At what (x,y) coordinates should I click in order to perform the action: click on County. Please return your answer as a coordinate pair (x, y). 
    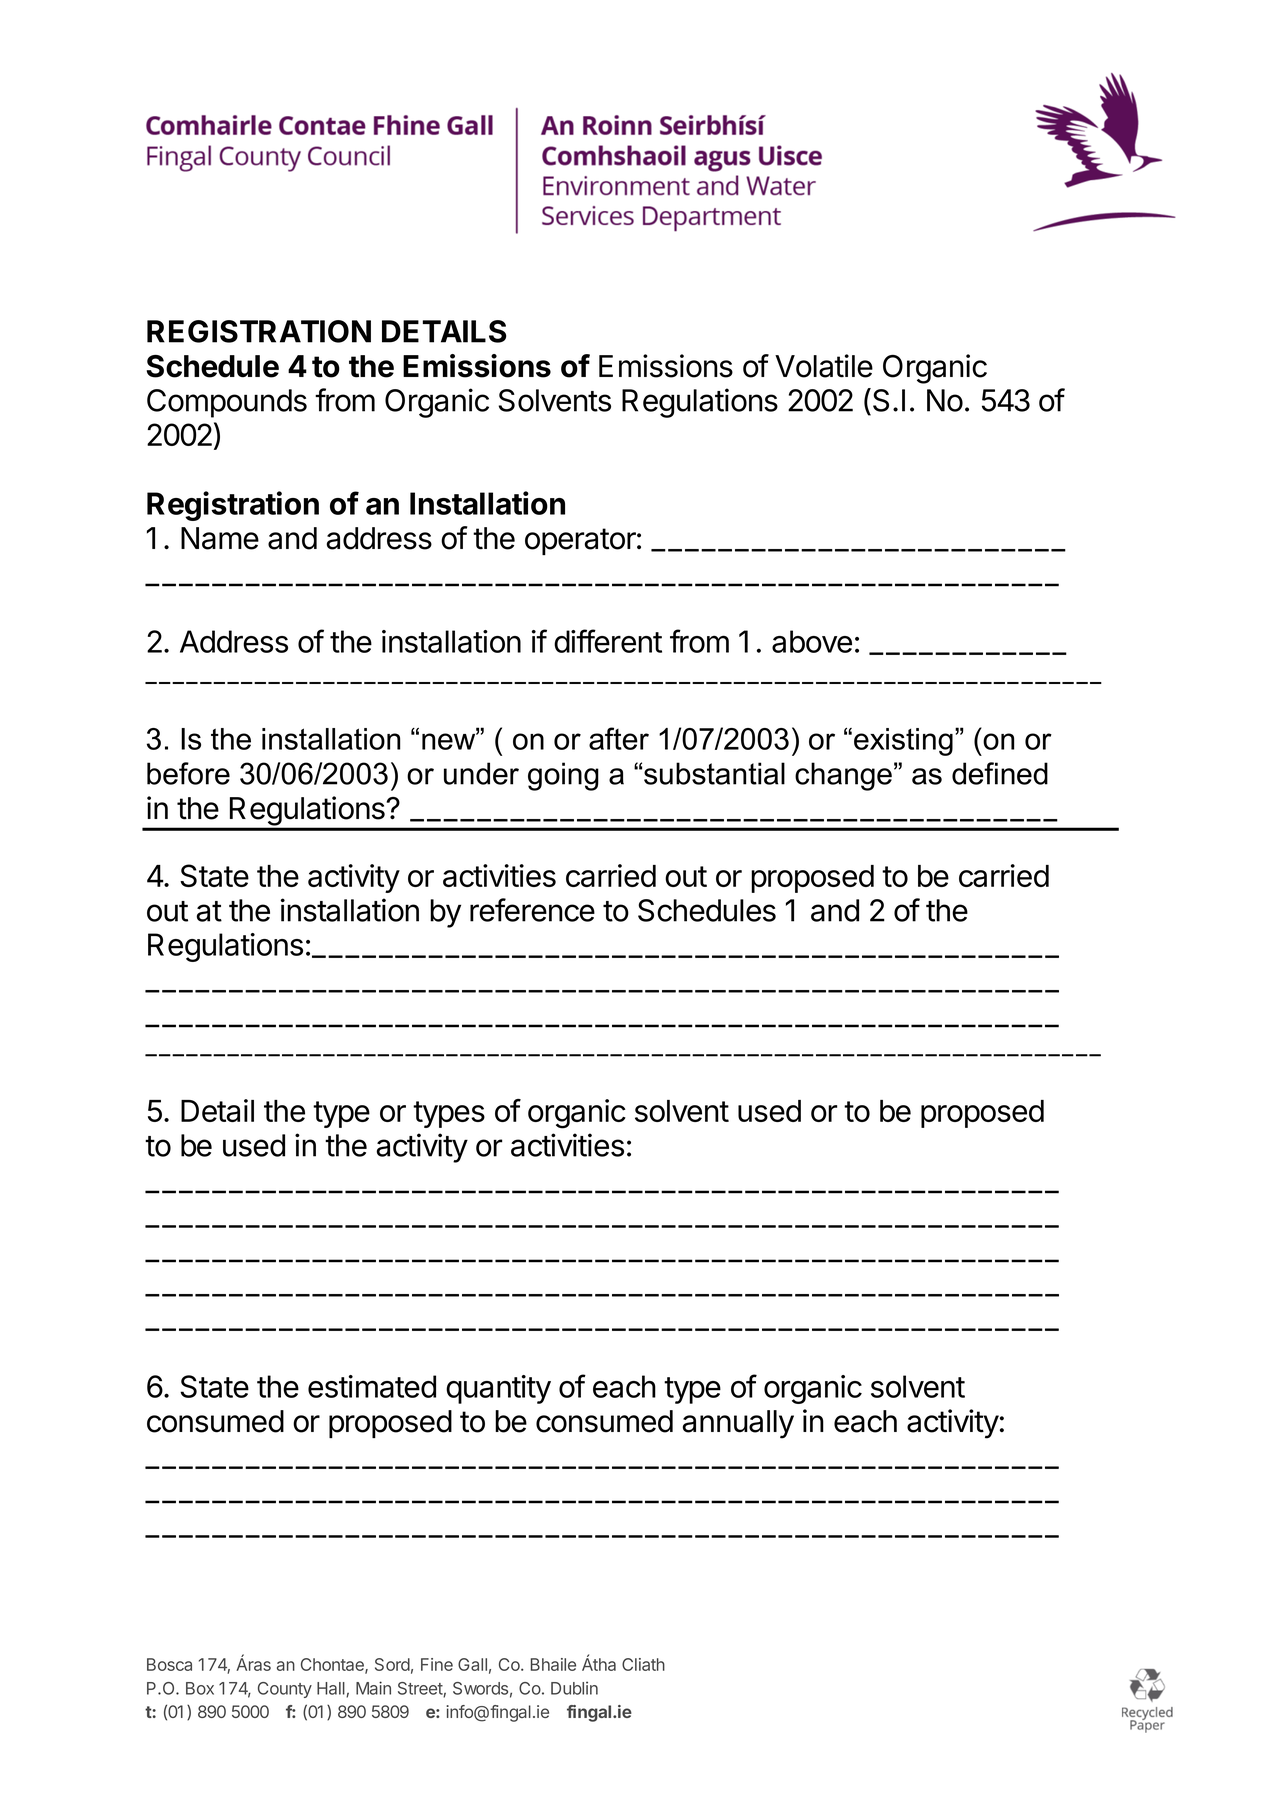
    Looking at the image, I should click on (285, 1690).
